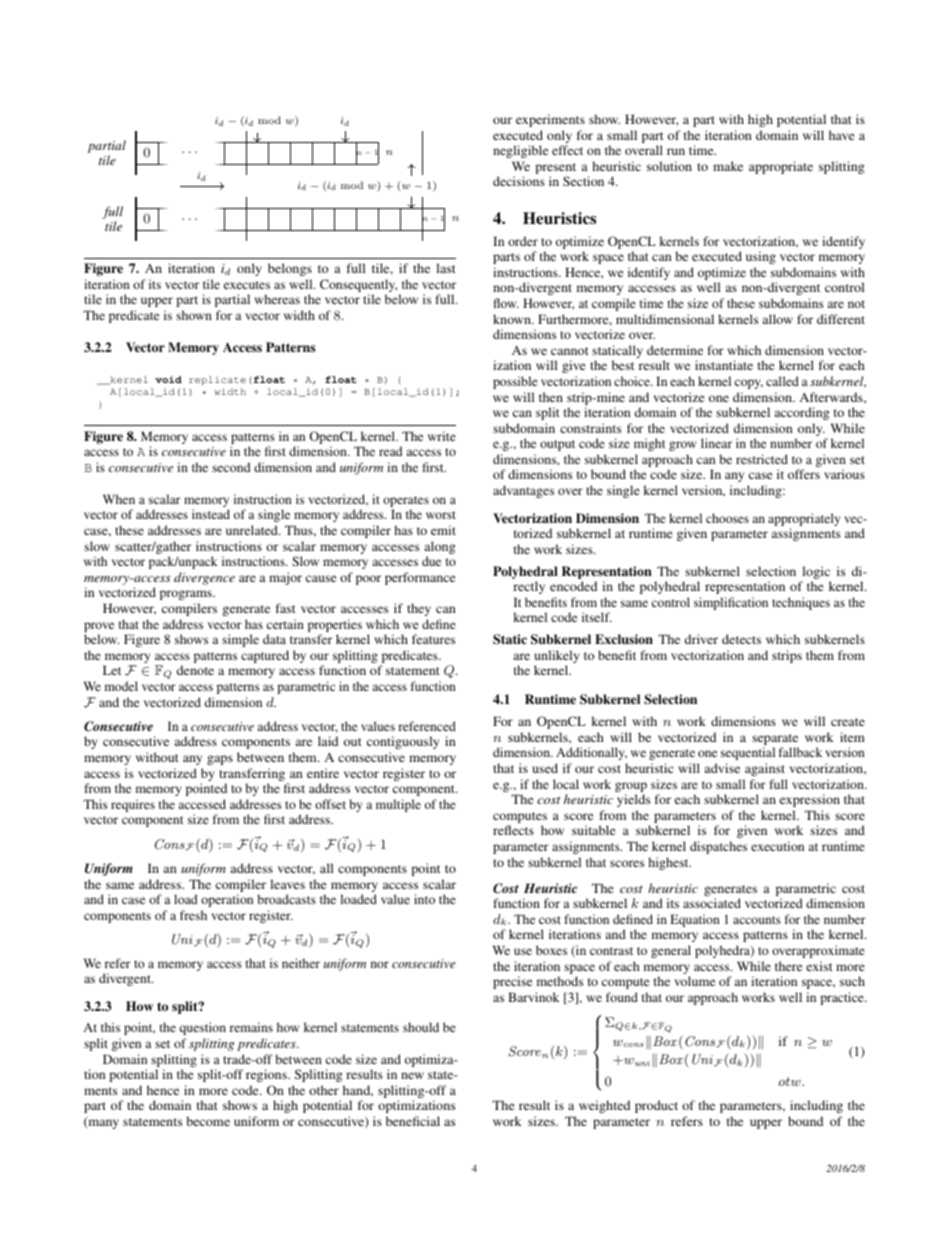 The height and width of the page is (1233, 952). What do you see at coordinates (520, 151) in the page?
I see `negligible` at bounding box center [520, 151].
